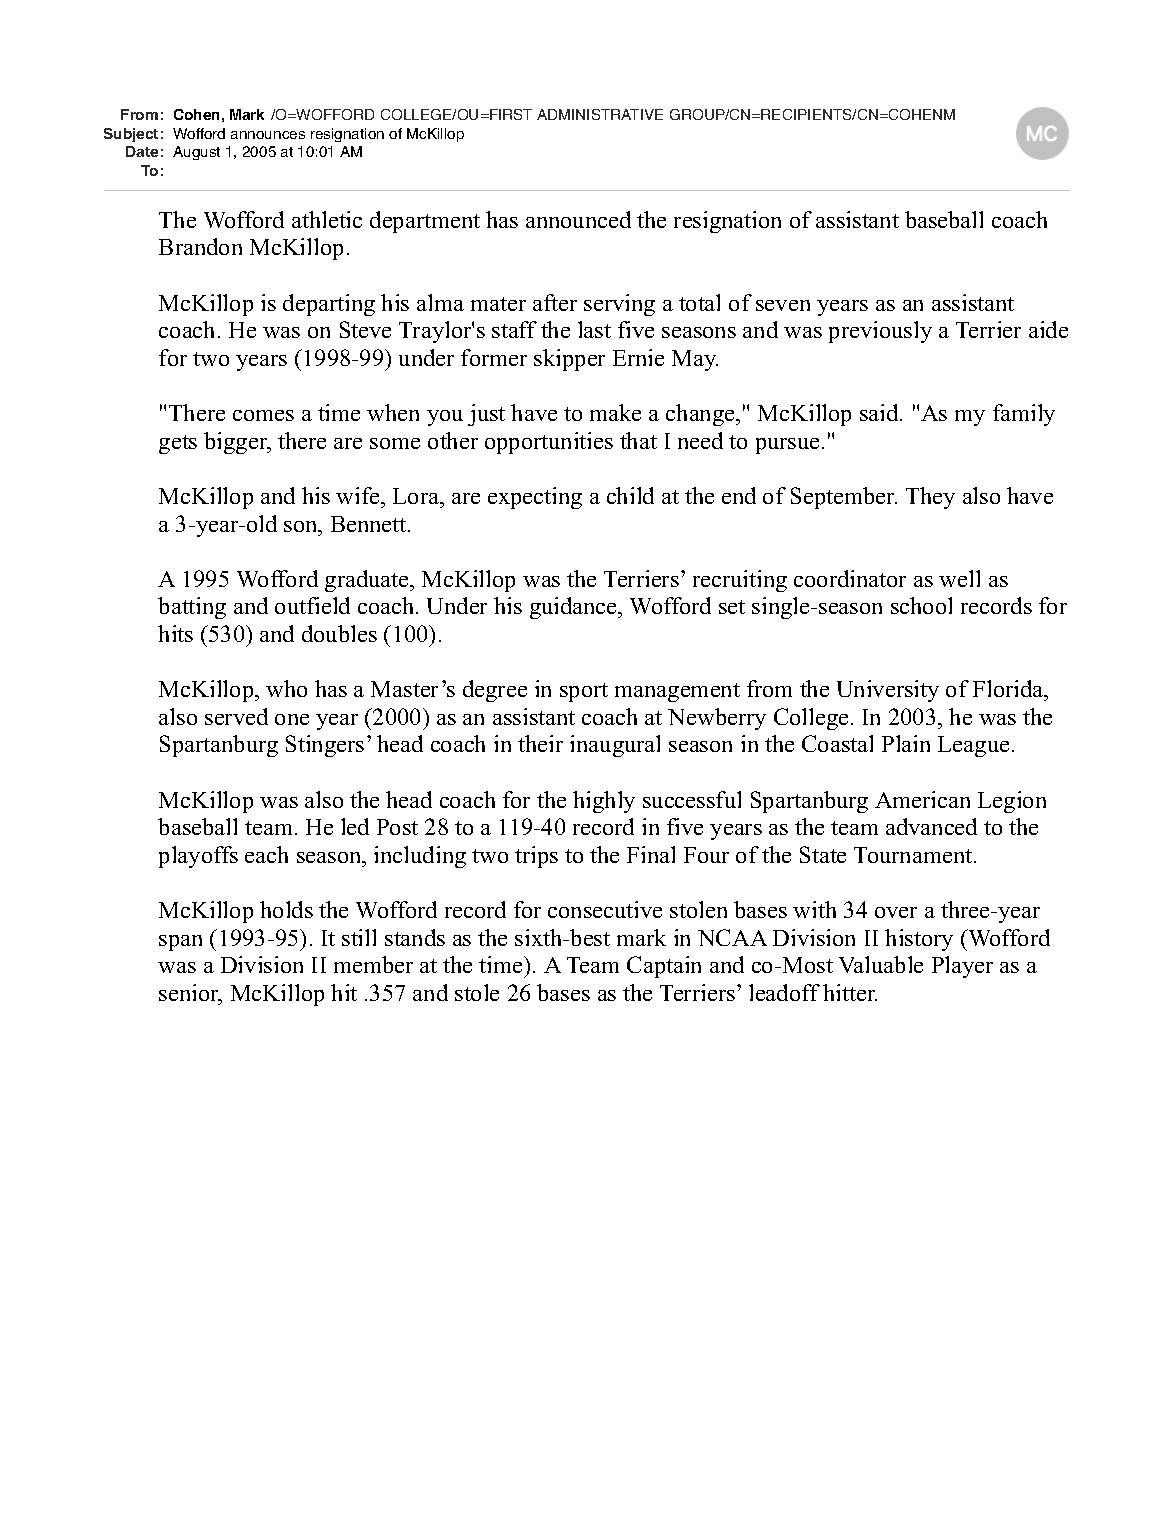 Image resolution: width=1174 pixels, height=1519 pixels. What do you see at coordinates (783, 305) in the document?
I see `seven` at bounding box center [783, 305].
